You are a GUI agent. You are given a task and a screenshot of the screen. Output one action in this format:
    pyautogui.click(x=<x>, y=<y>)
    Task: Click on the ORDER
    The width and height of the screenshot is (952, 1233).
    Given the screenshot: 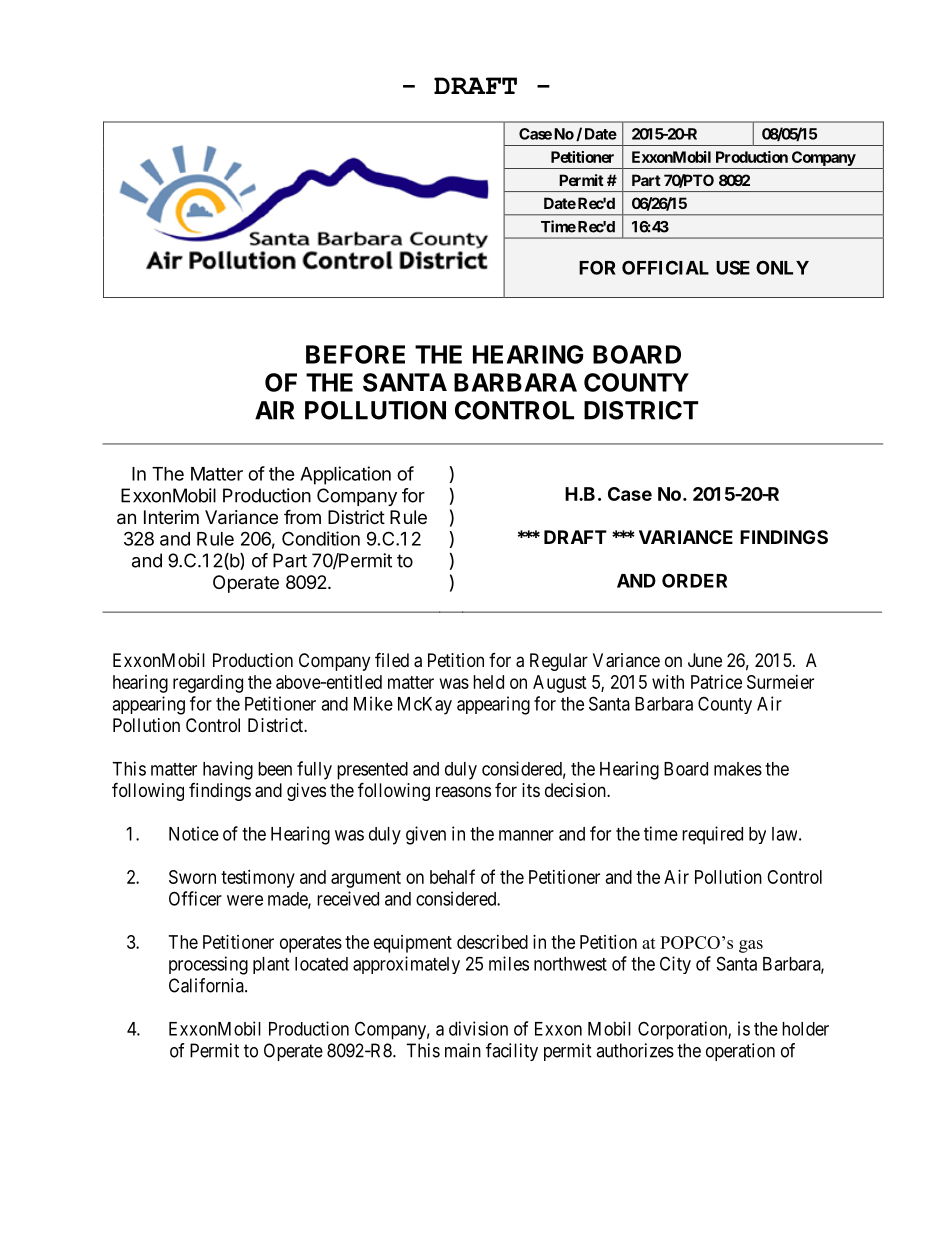 What is the action you would take?
    pyautogui.click(x=694, y=580)
